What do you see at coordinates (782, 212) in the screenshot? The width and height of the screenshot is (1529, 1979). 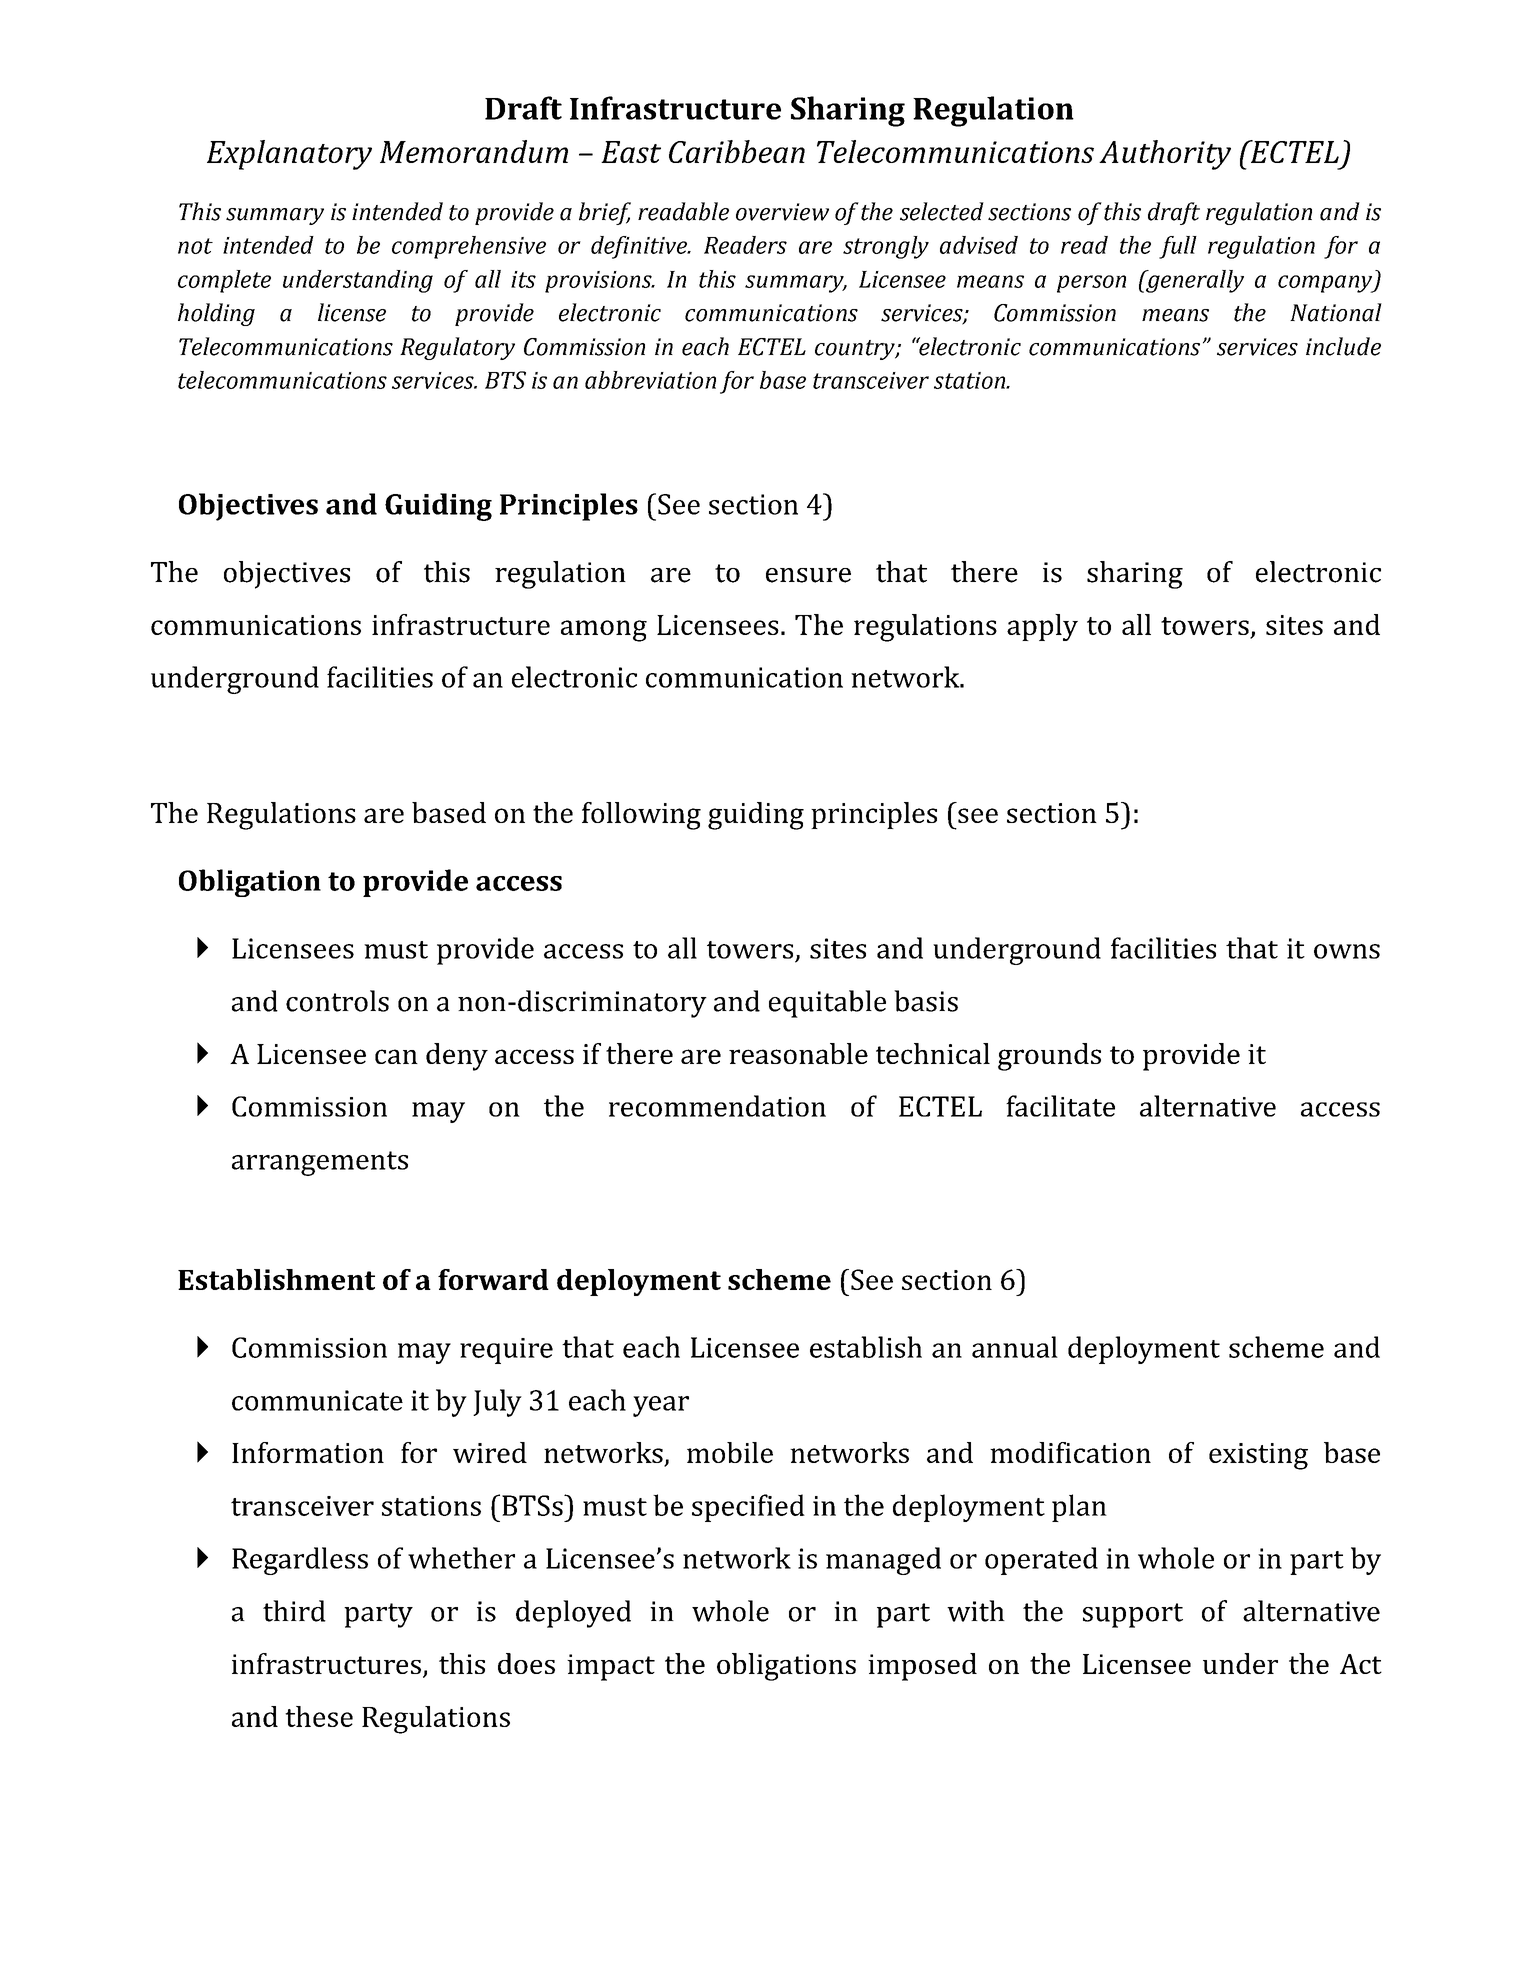 I see `overview` at bounding box center [782, 212].
